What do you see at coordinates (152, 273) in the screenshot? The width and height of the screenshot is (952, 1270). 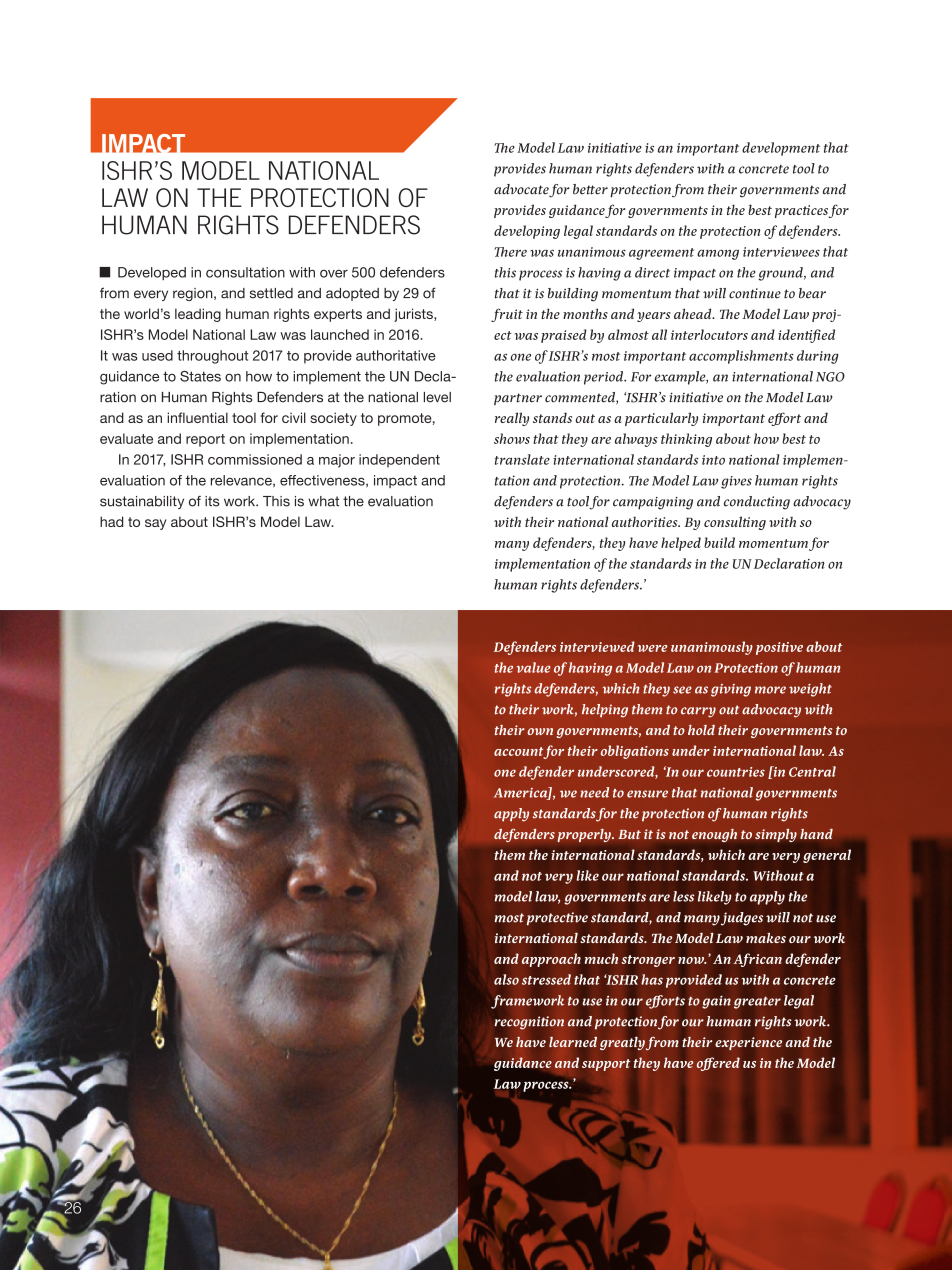 I see `Developed` at bounding box center [152, 273].
